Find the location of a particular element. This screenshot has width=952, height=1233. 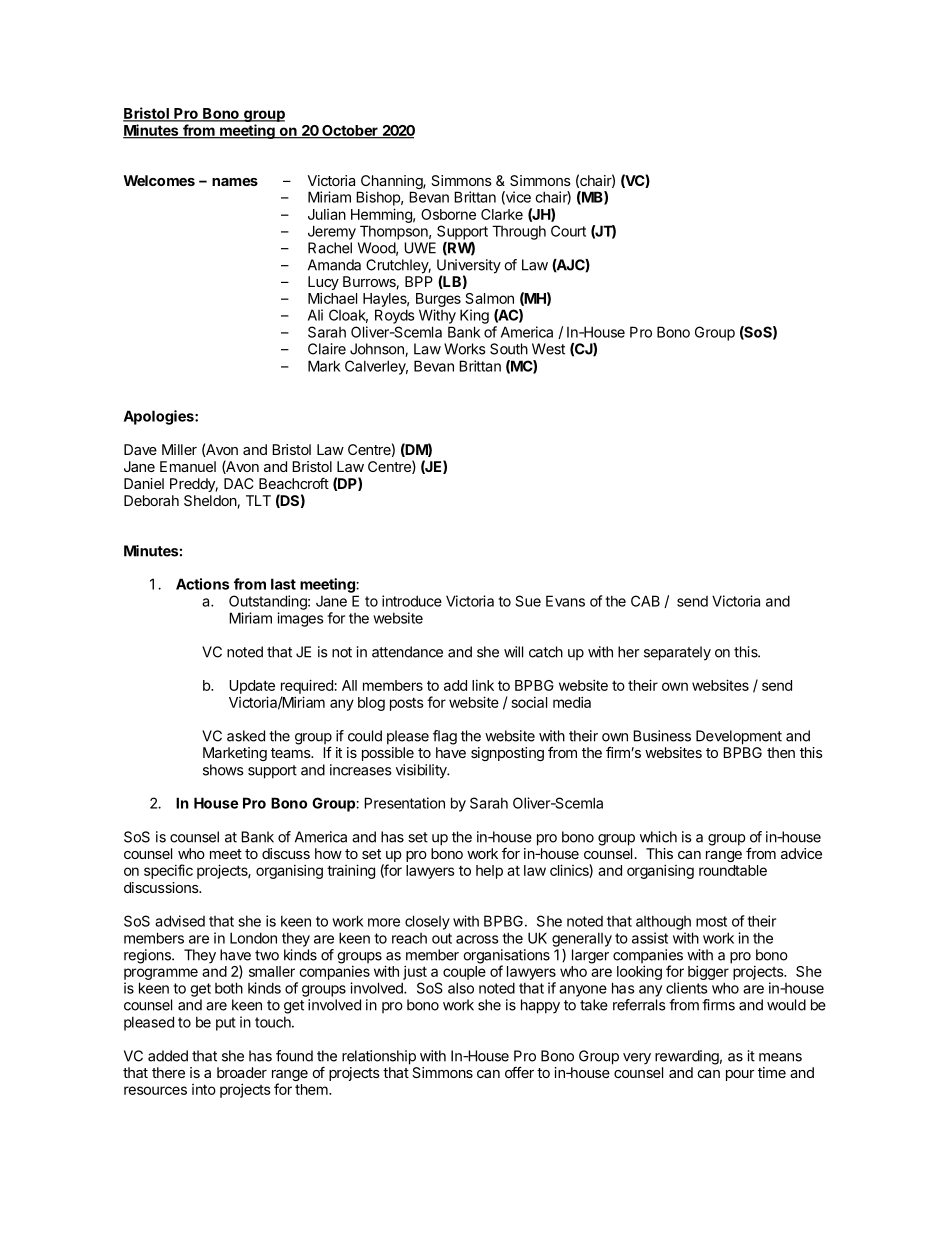

Actions is located at coordinates (202, 584).
